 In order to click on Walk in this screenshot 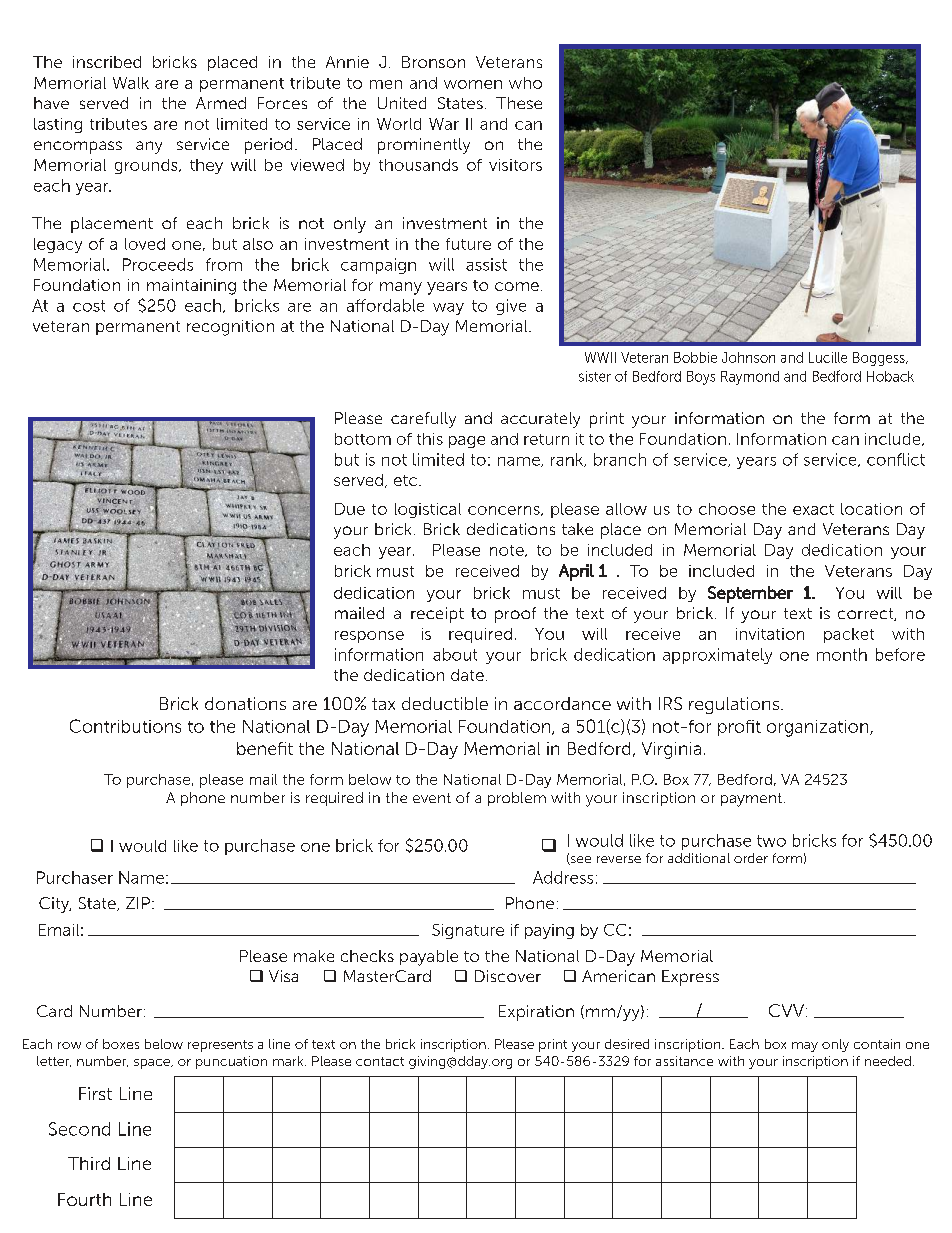, I will do `click(131, 83)`.
